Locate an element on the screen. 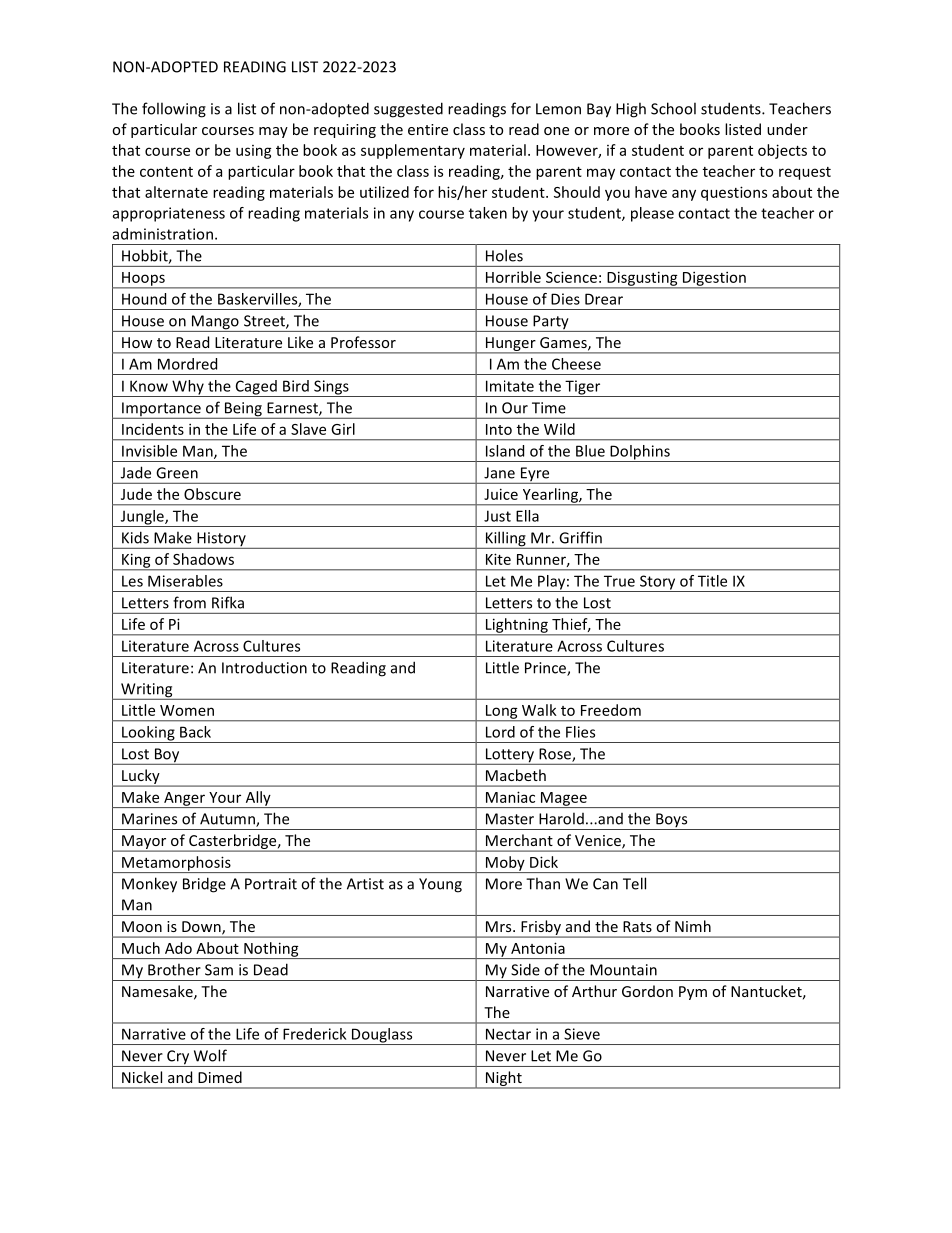 The width and height of the screenshot is (952, 1233). Hound is located at coordinates (144, 299).
